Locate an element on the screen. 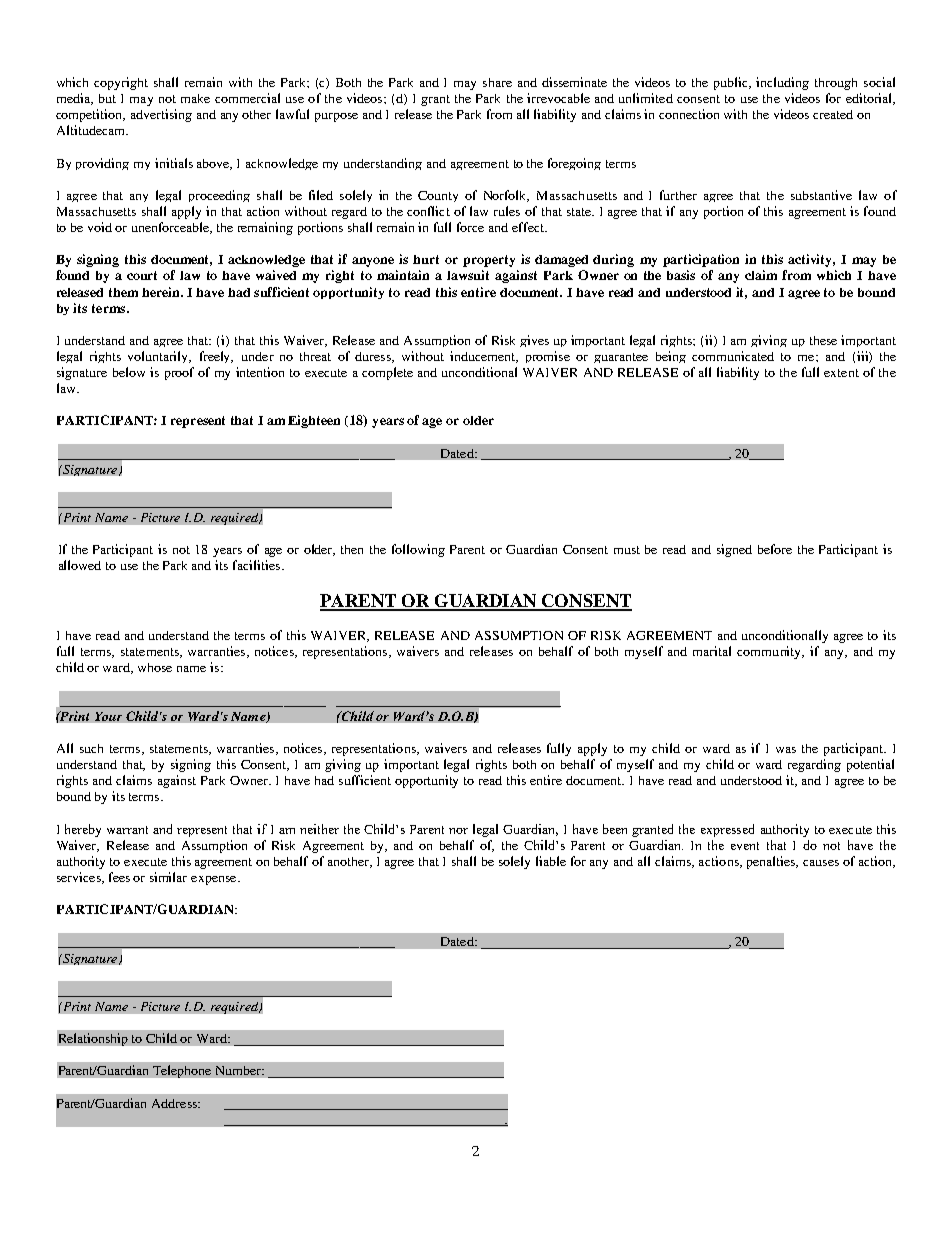 This screenshot has width=952, height=1233. proof is located at coordinates (179, 373).
